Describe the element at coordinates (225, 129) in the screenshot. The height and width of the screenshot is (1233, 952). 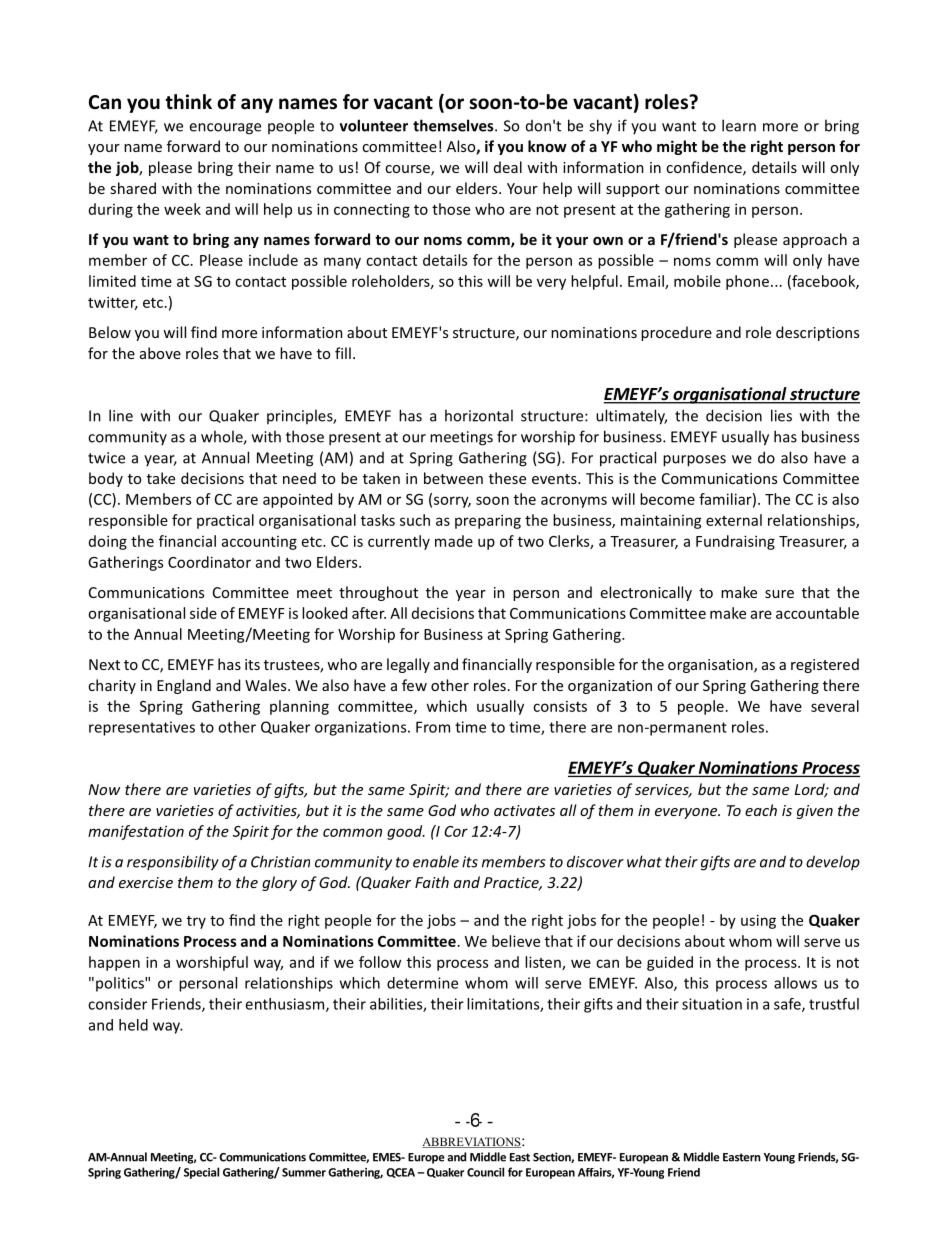
I see `encourage` at that location.
